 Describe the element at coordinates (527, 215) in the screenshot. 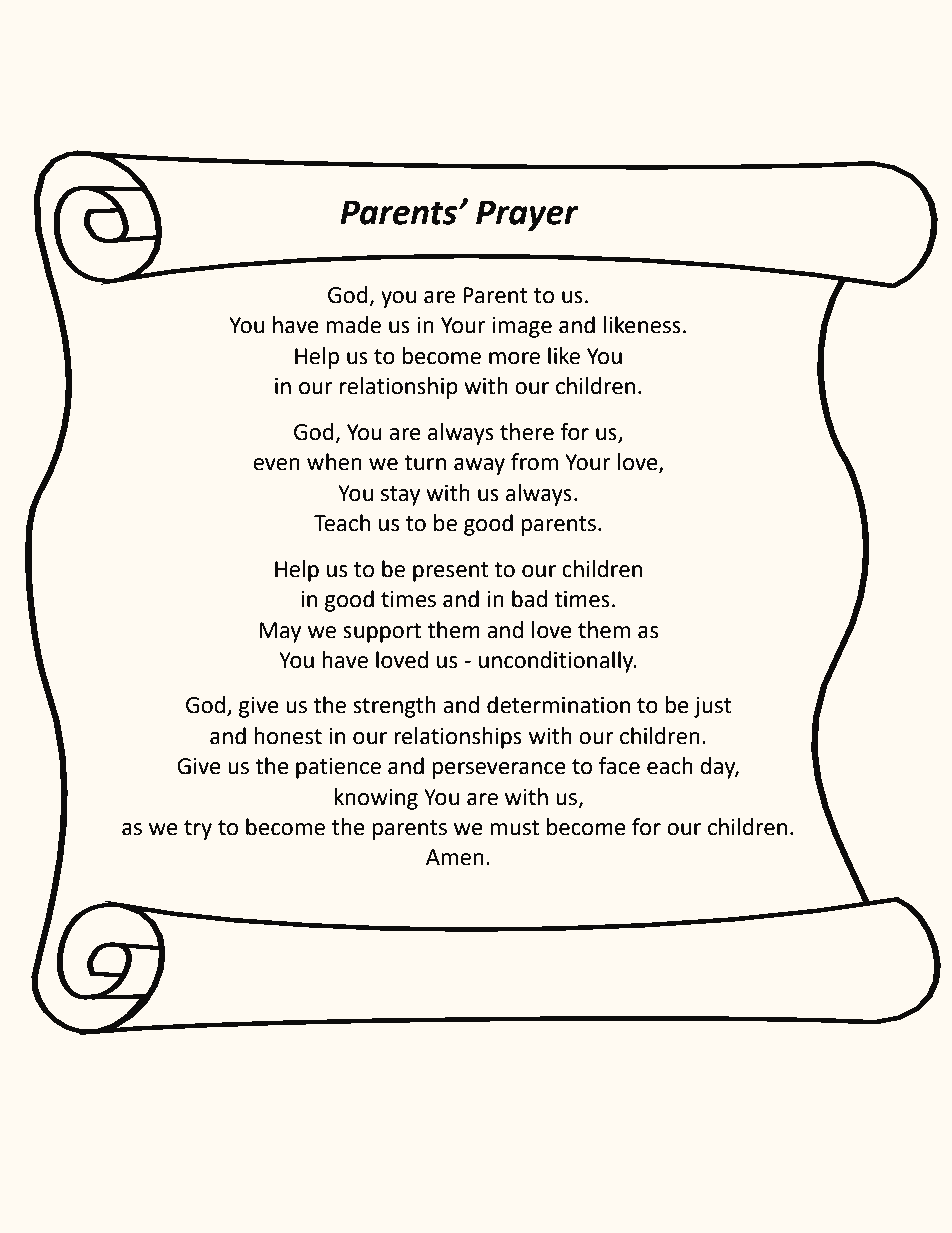

I see `Prayer` at that location.
